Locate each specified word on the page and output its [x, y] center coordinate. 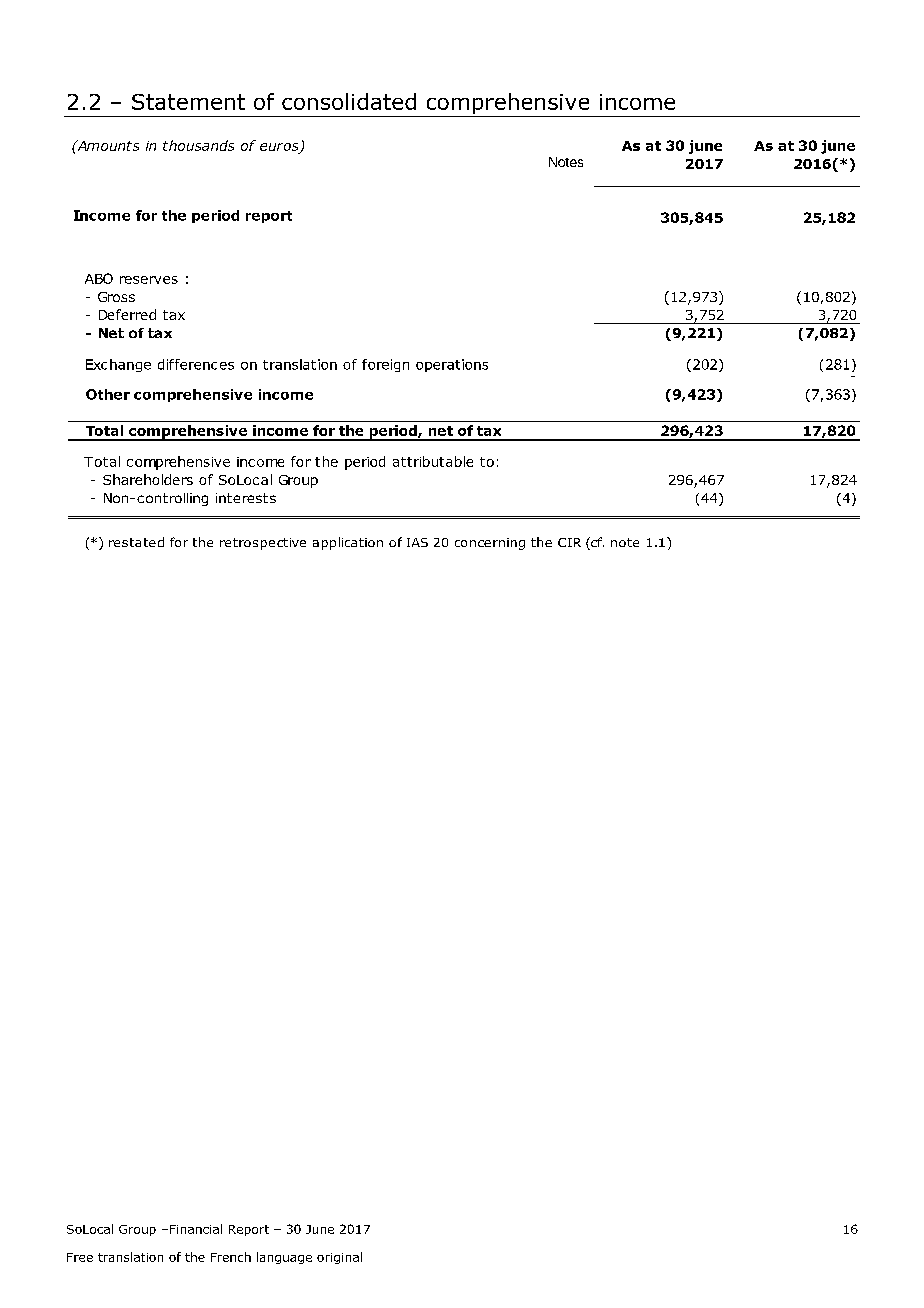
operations [452, 365]
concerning [490, 544]
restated [136, 542]
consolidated [349, 101]
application [348, 543]
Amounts [107, 145]
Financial [196, 1229]
